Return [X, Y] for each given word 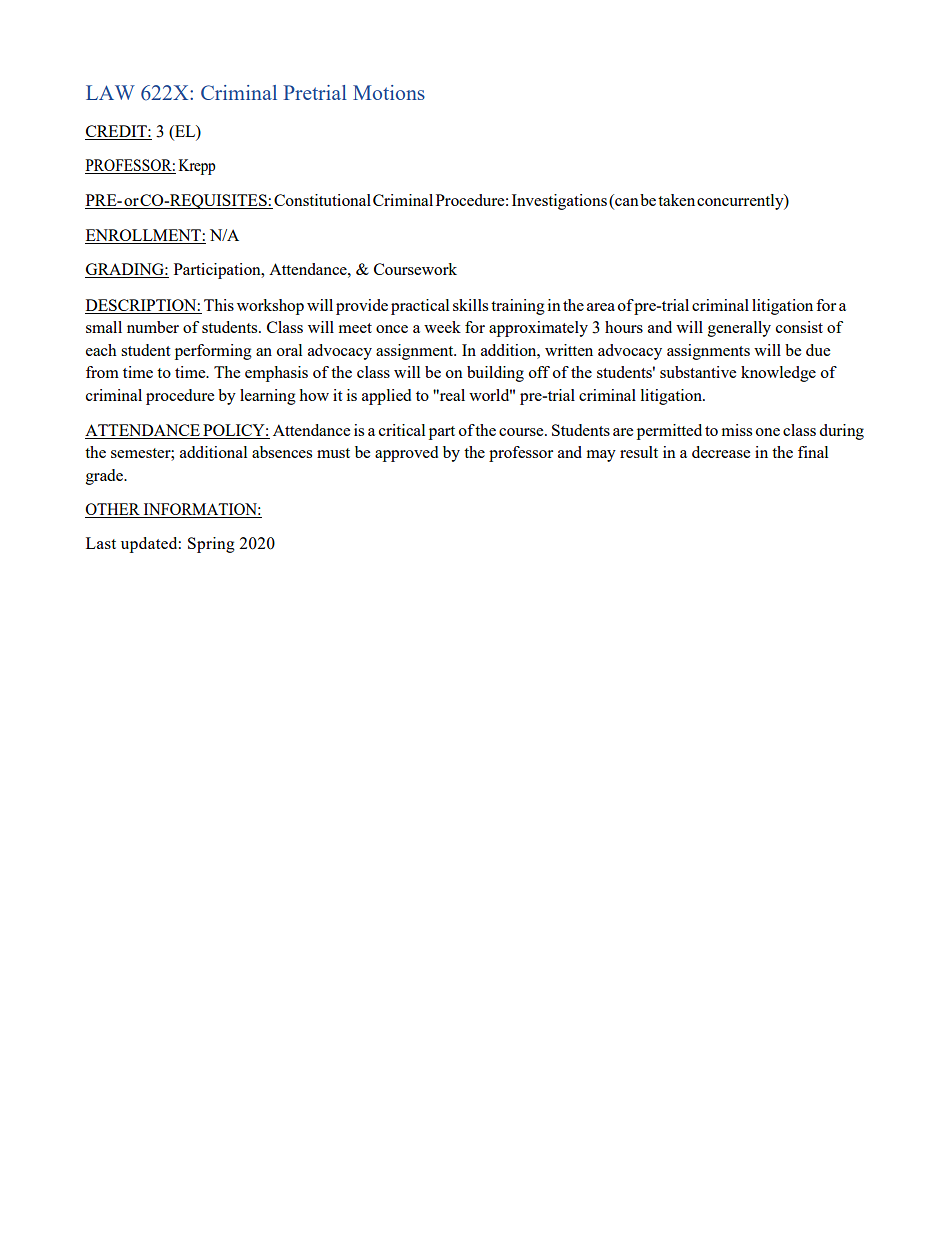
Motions [389, 92]
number [153, 327]
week [442, 327]
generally [739, 329]
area [601, 307]
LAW [110, 92]
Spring [211, 545]
